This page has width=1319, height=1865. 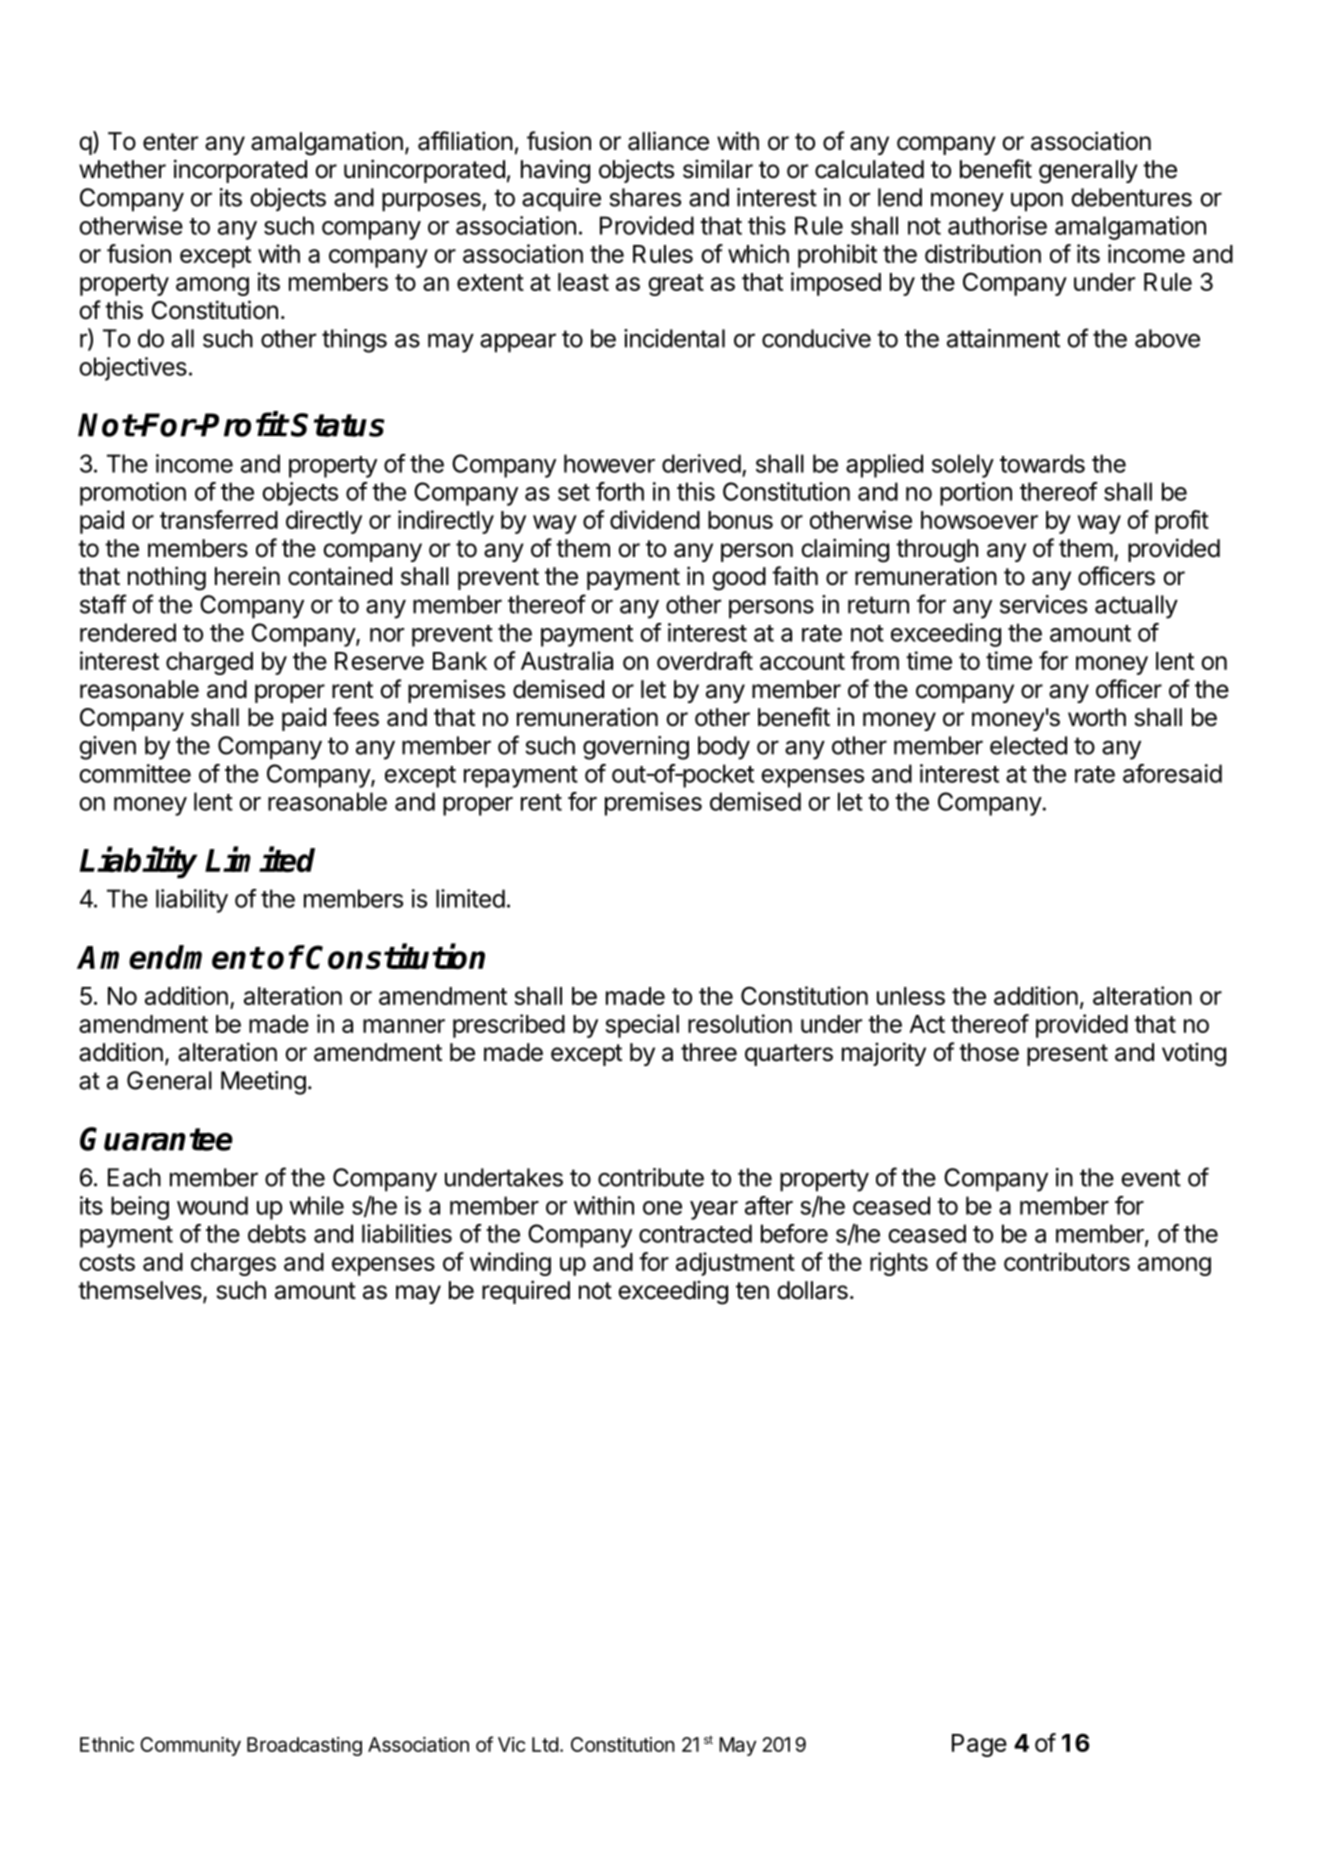 What do you see at coordinates (636, 748) in the page?
I see `governing` at bounding box center [636, 748].
